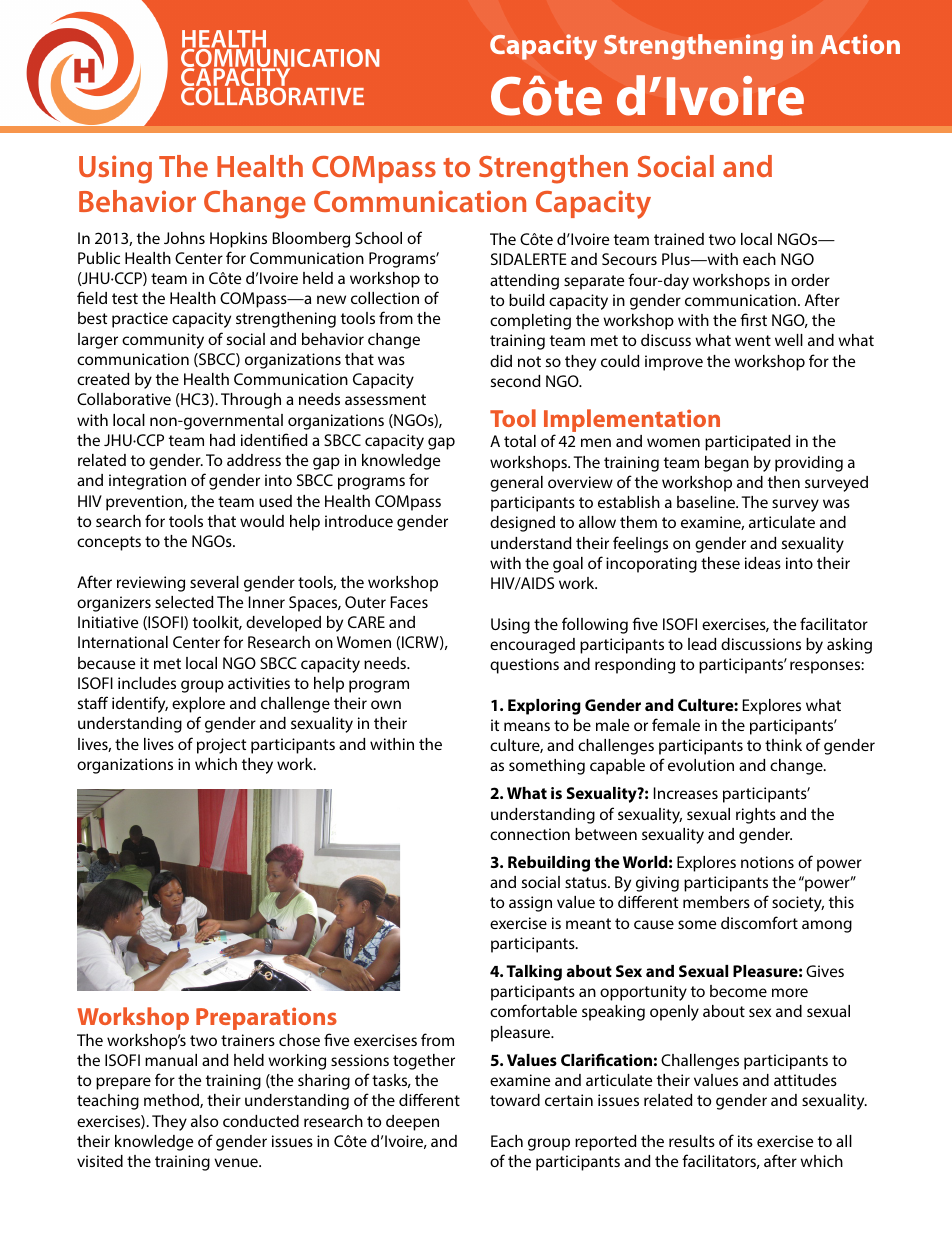  Describe the element at coordinates (409, 602) in the screenshot. I see `Faces` at that location.
